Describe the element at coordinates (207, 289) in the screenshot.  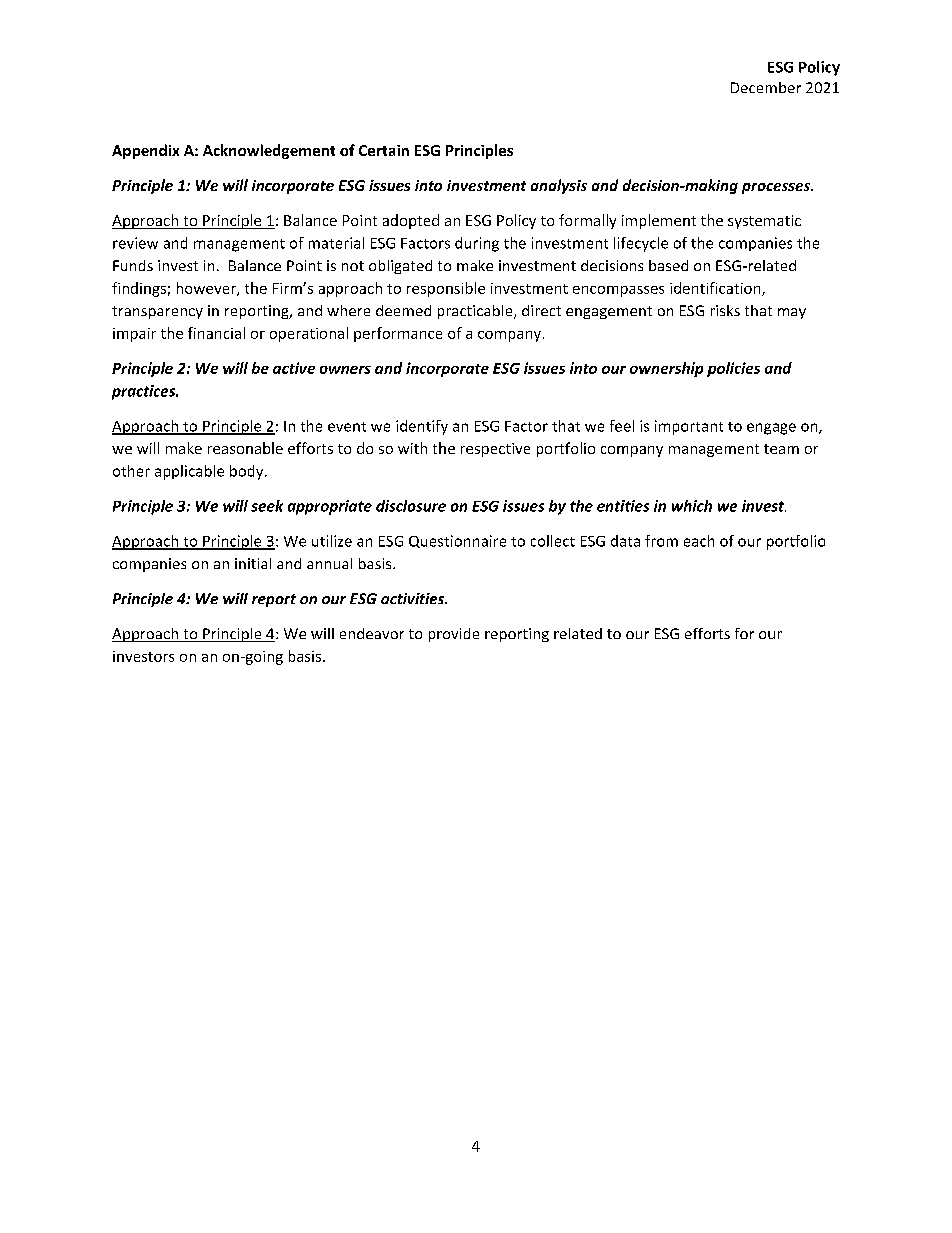
I see `however` at that location.
